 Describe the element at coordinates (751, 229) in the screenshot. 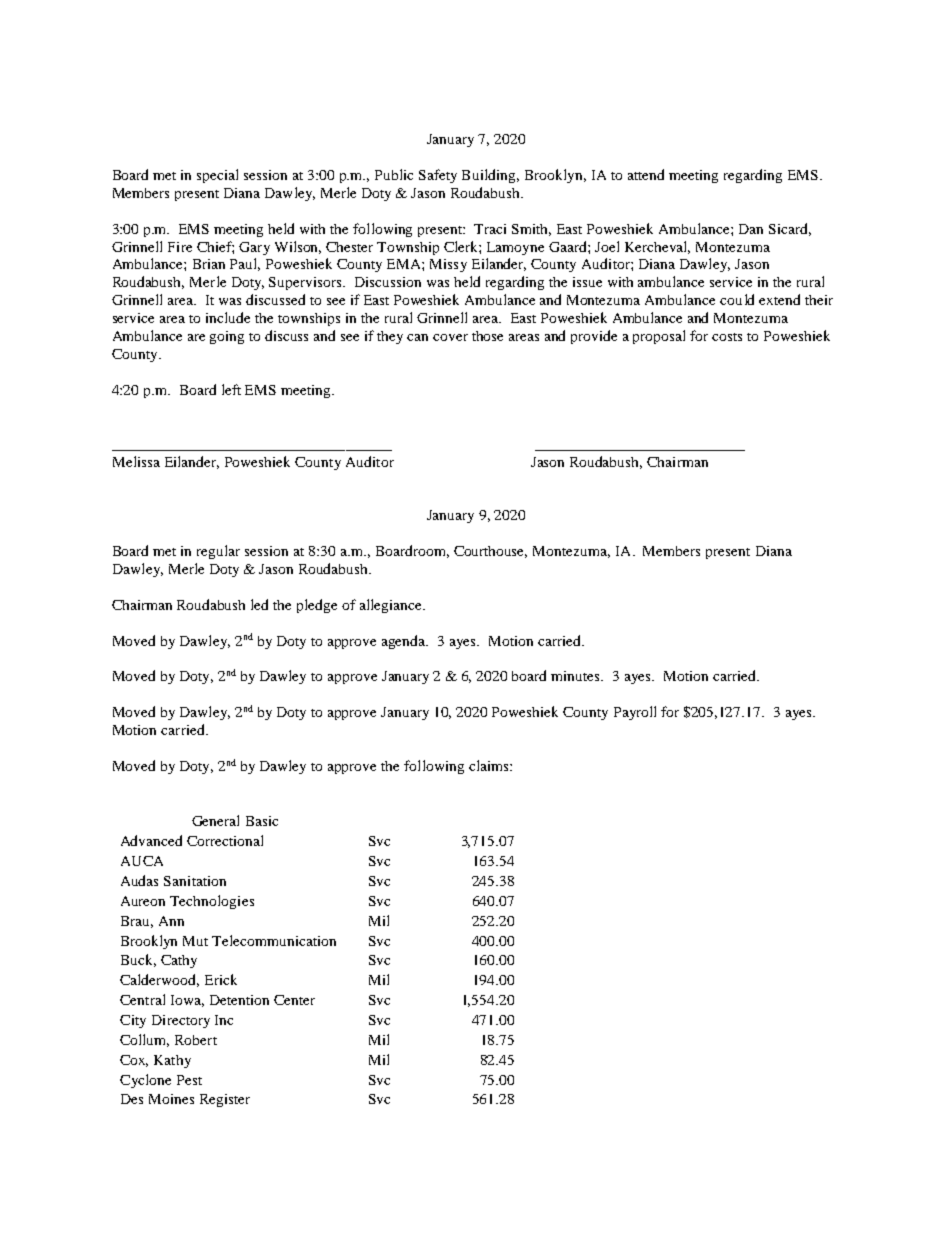

I see `Dan` at that location.
